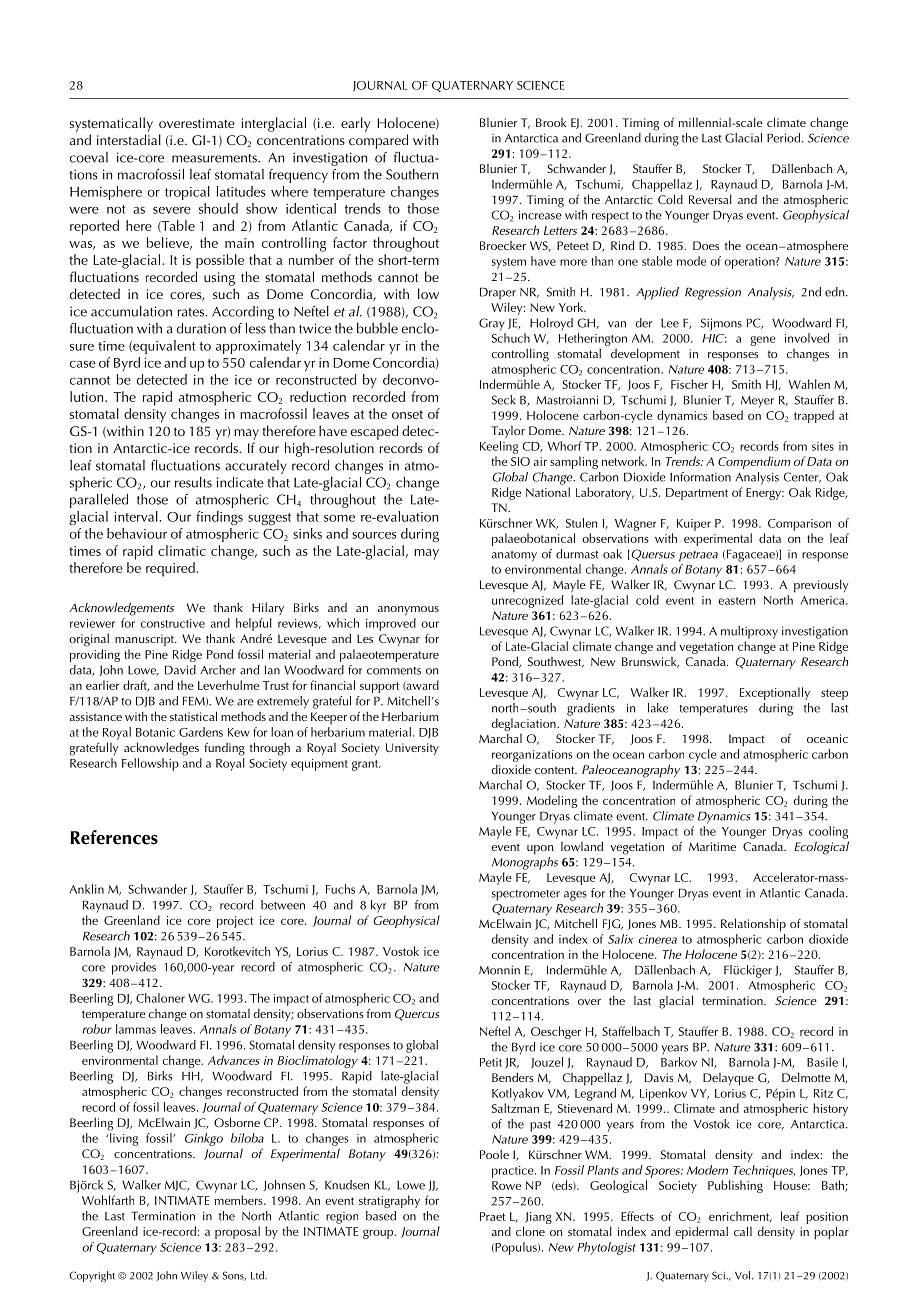 Image resolution: width=924 pixels, height=1308 pixels. I want to click on tropical, so click(187, 193).
